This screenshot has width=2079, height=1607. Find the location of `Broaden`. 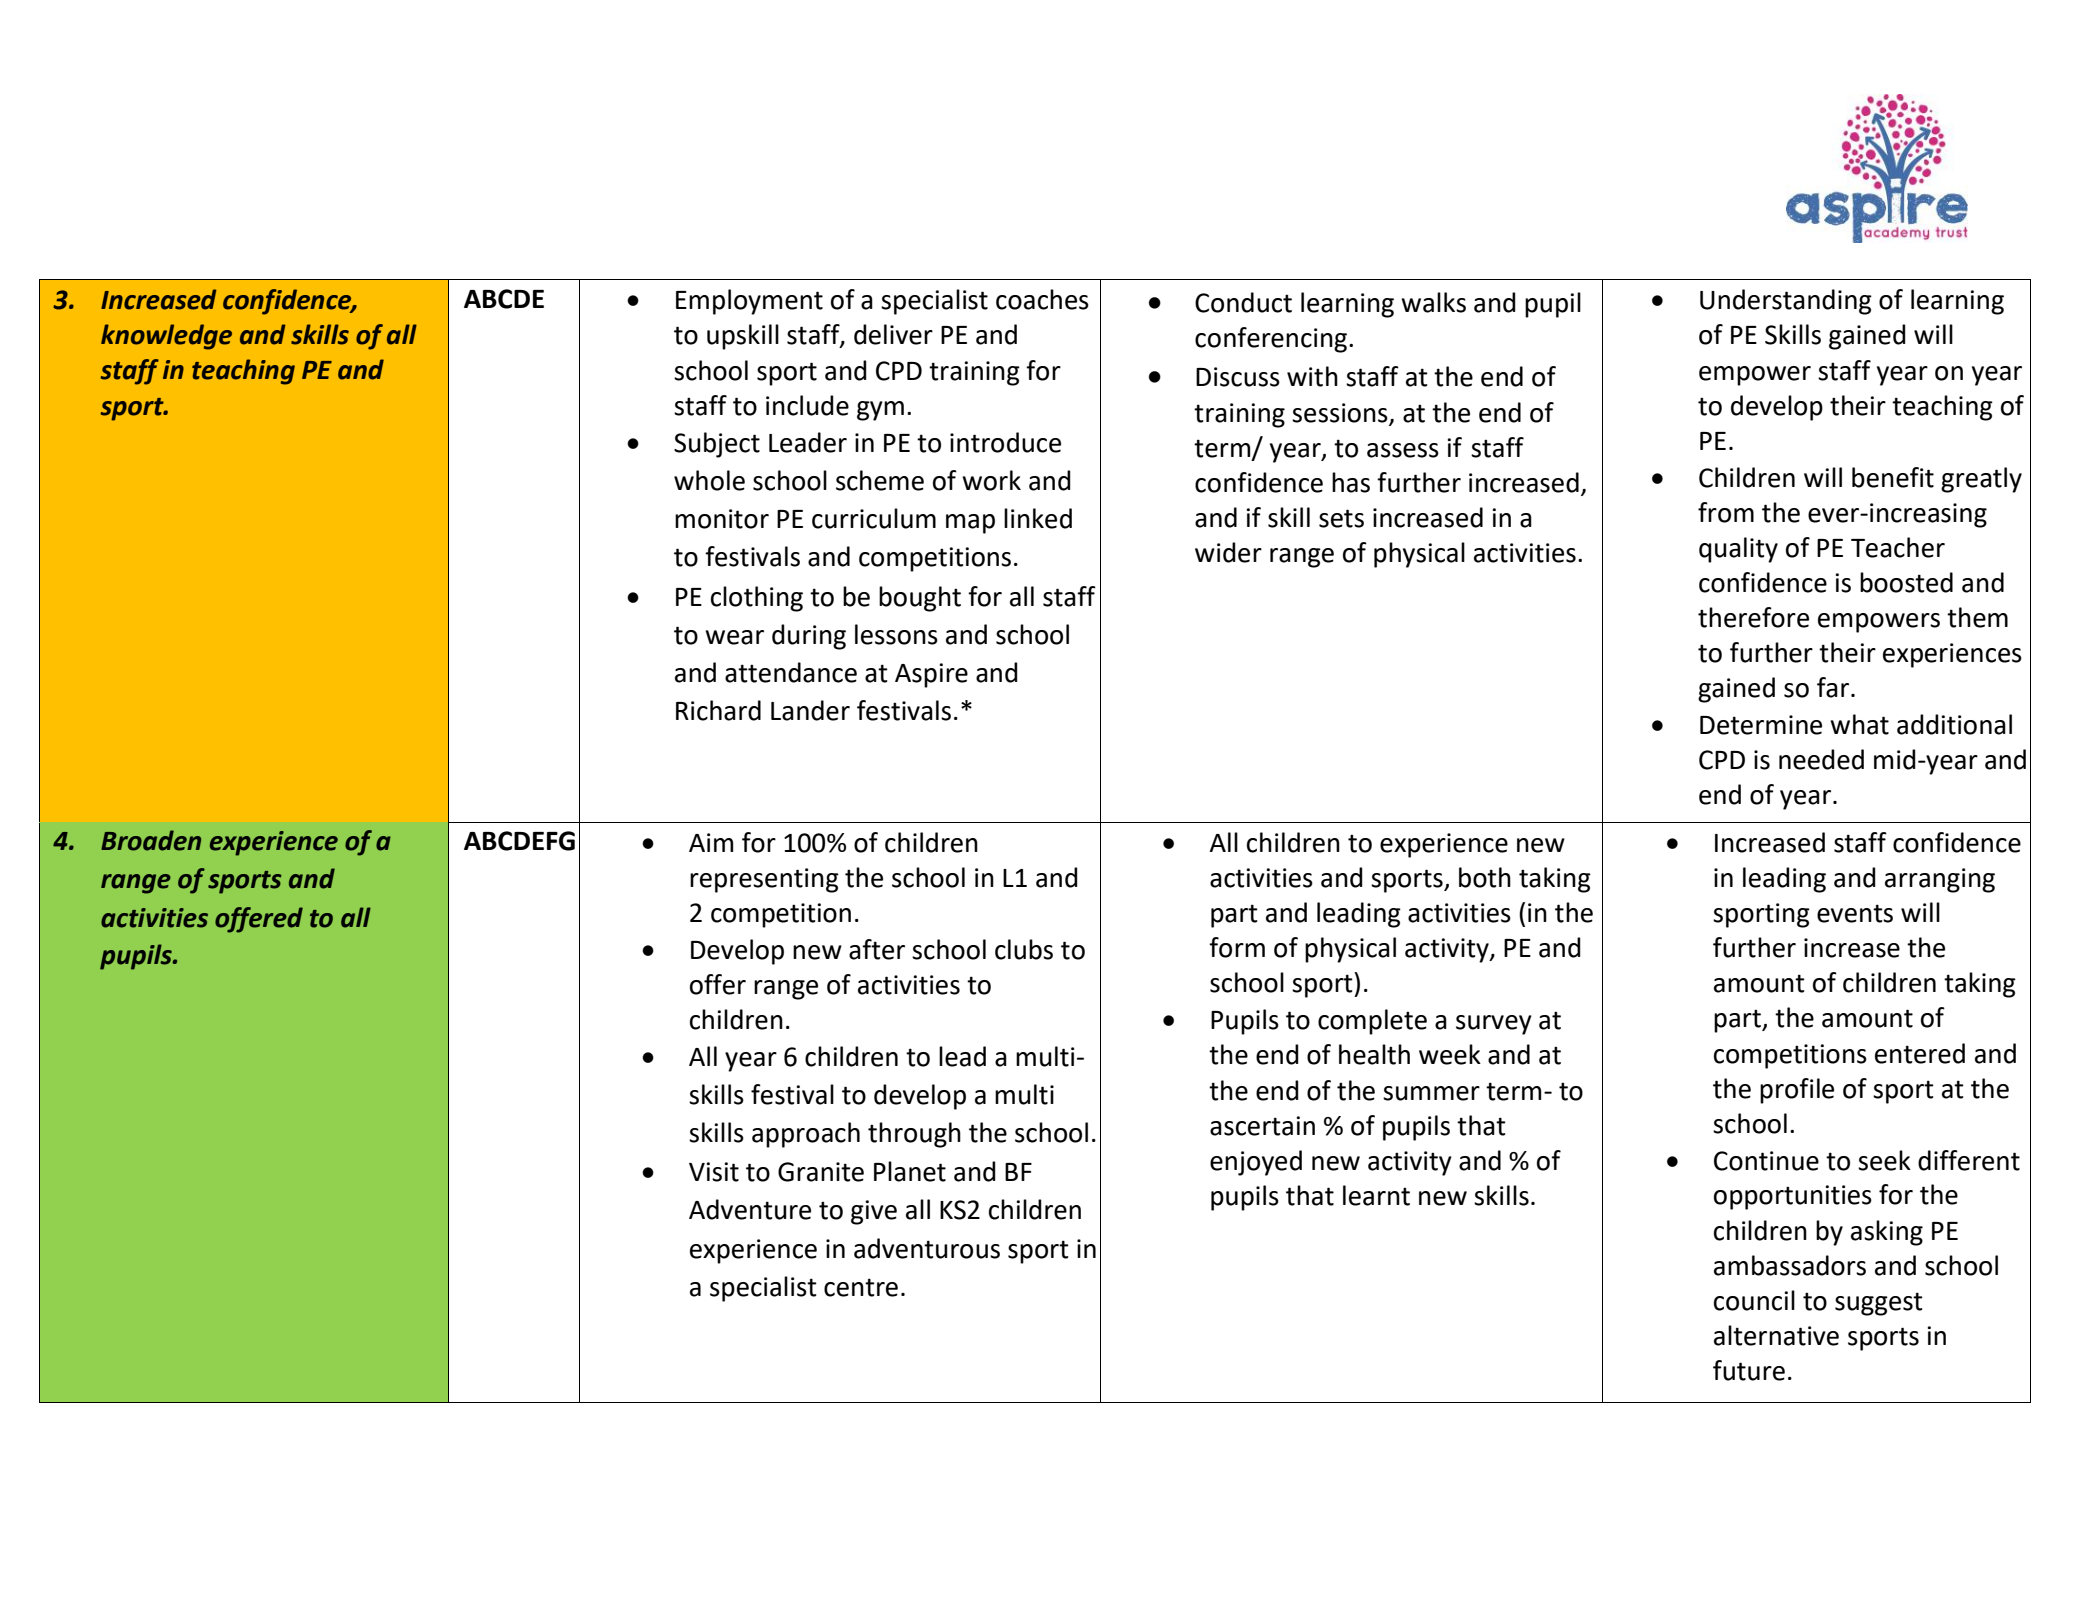

Broaden is located at coordinates (151, 840).
